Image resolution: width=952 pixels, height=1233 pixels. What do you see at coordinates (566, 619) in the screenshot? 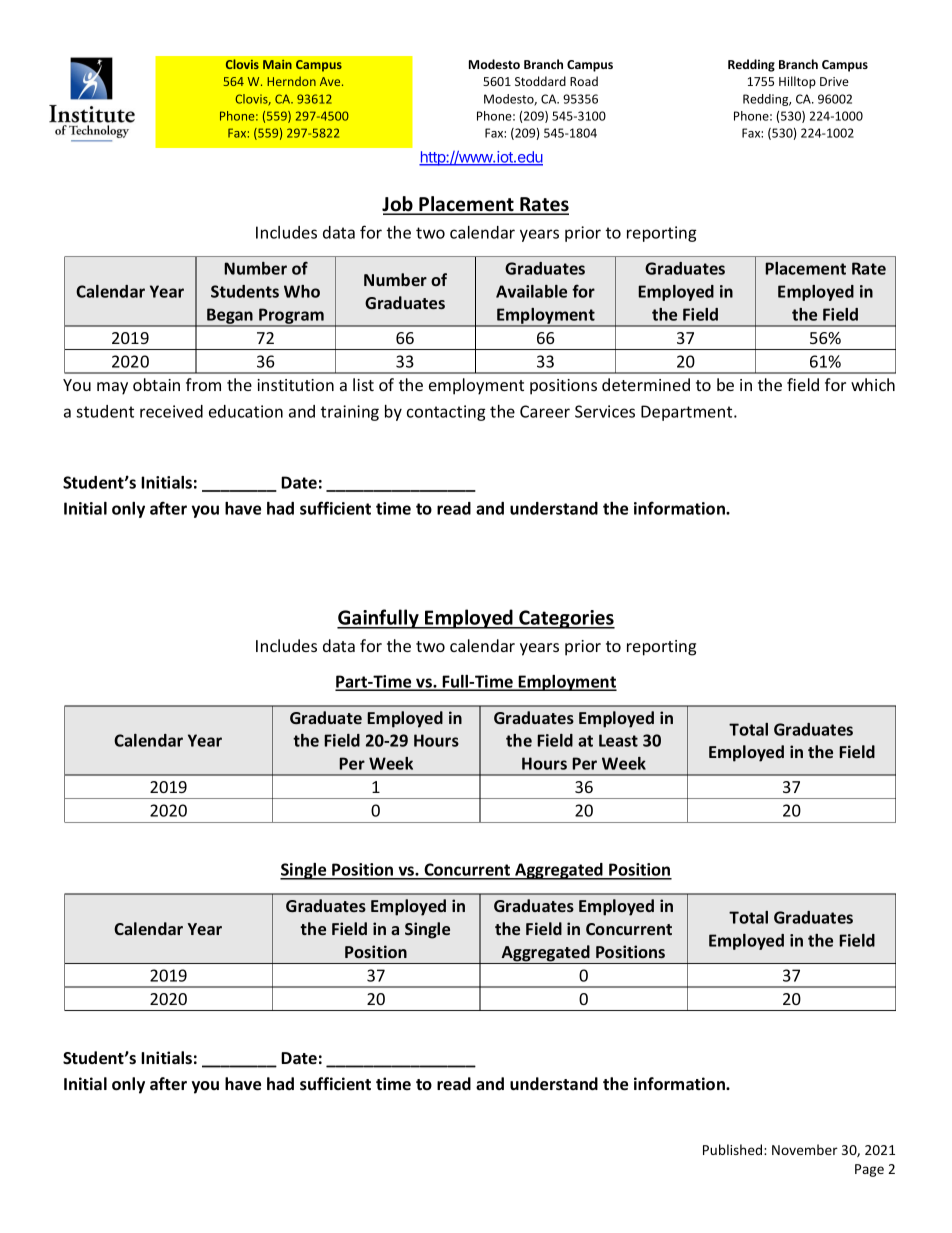
I see `Categories` at bounding box center [566, 619].
